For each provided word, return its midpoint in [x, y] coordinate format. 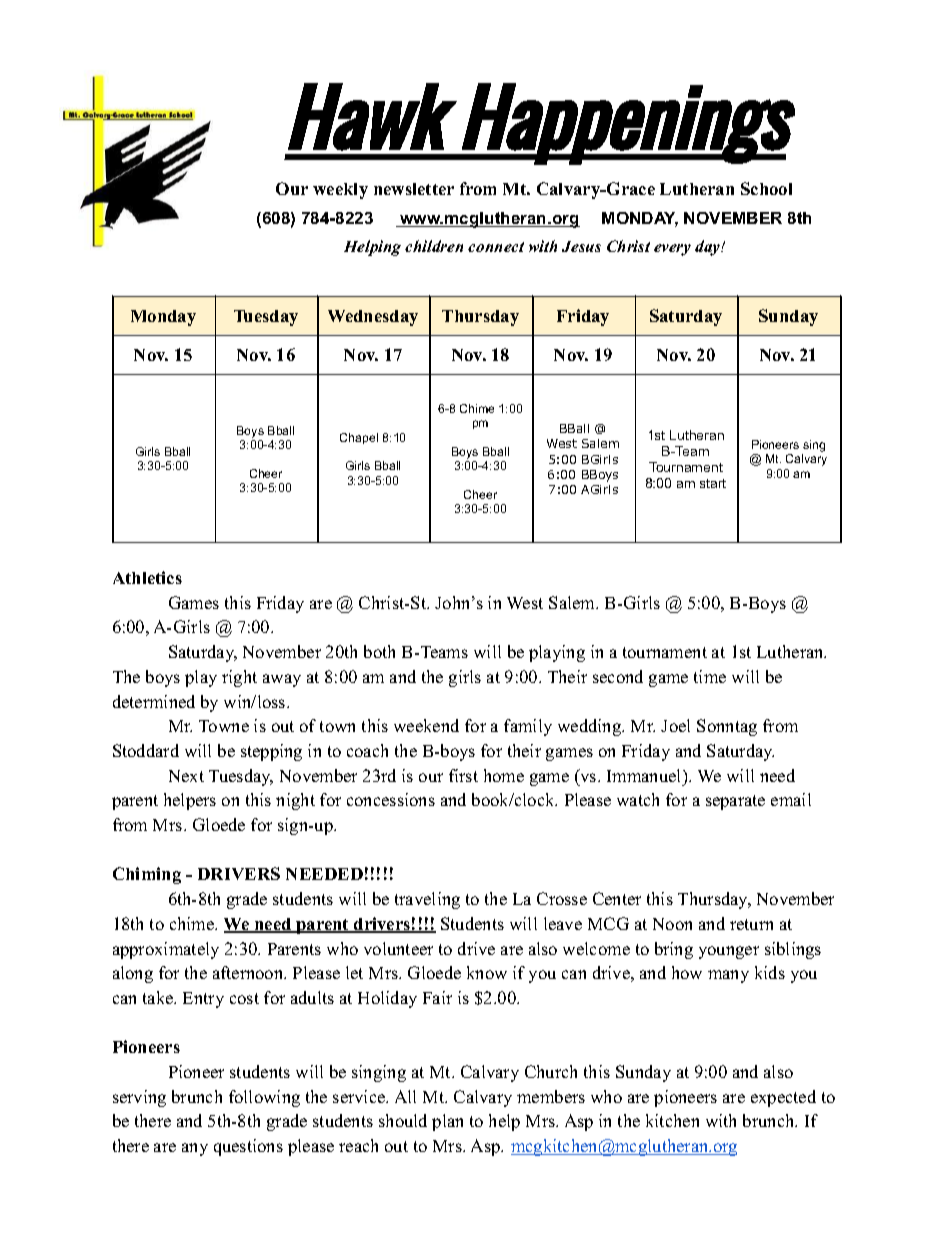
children [434, 246]
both [379, 651]
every [672, 250]
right [239, 678]
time [710, 676]
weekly [340, 191]
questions [248, 1147]
